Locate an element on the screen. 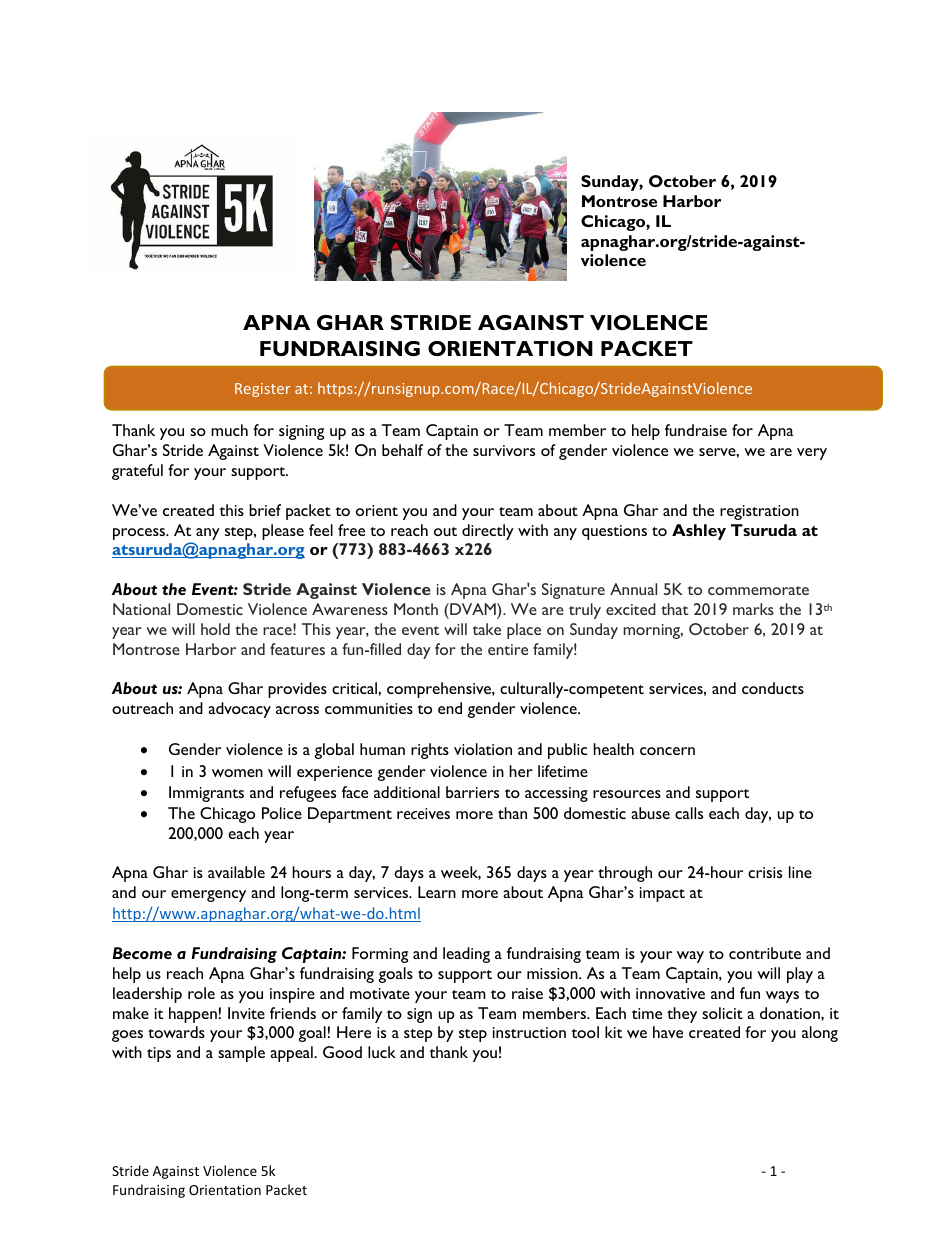  directly is located at coordinates (488, 532).
